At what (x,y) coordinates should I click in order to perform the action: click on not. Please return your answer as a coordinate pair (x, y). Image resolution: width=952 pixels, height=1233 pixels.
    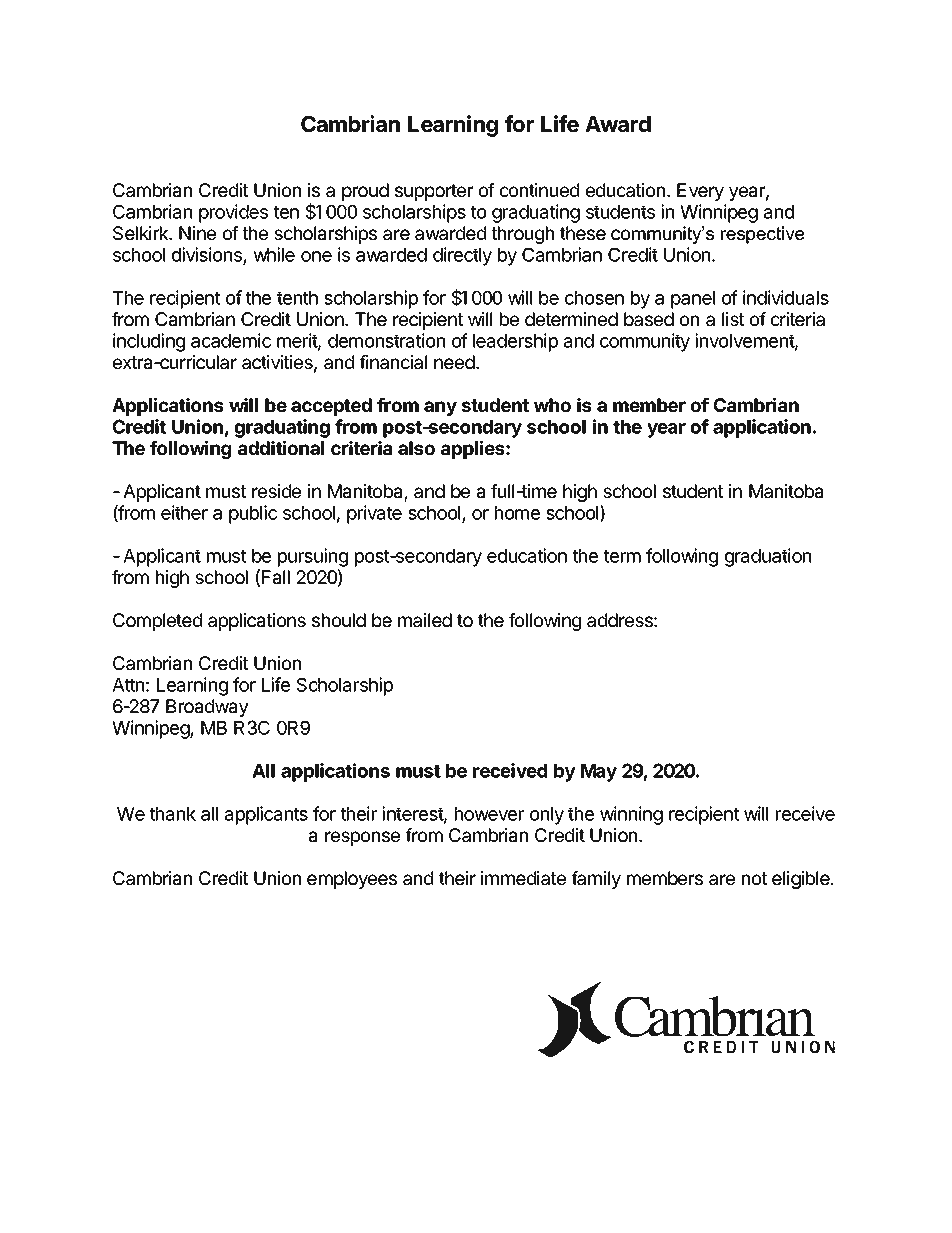
    Looking at the image, I should click on (754, 878).
